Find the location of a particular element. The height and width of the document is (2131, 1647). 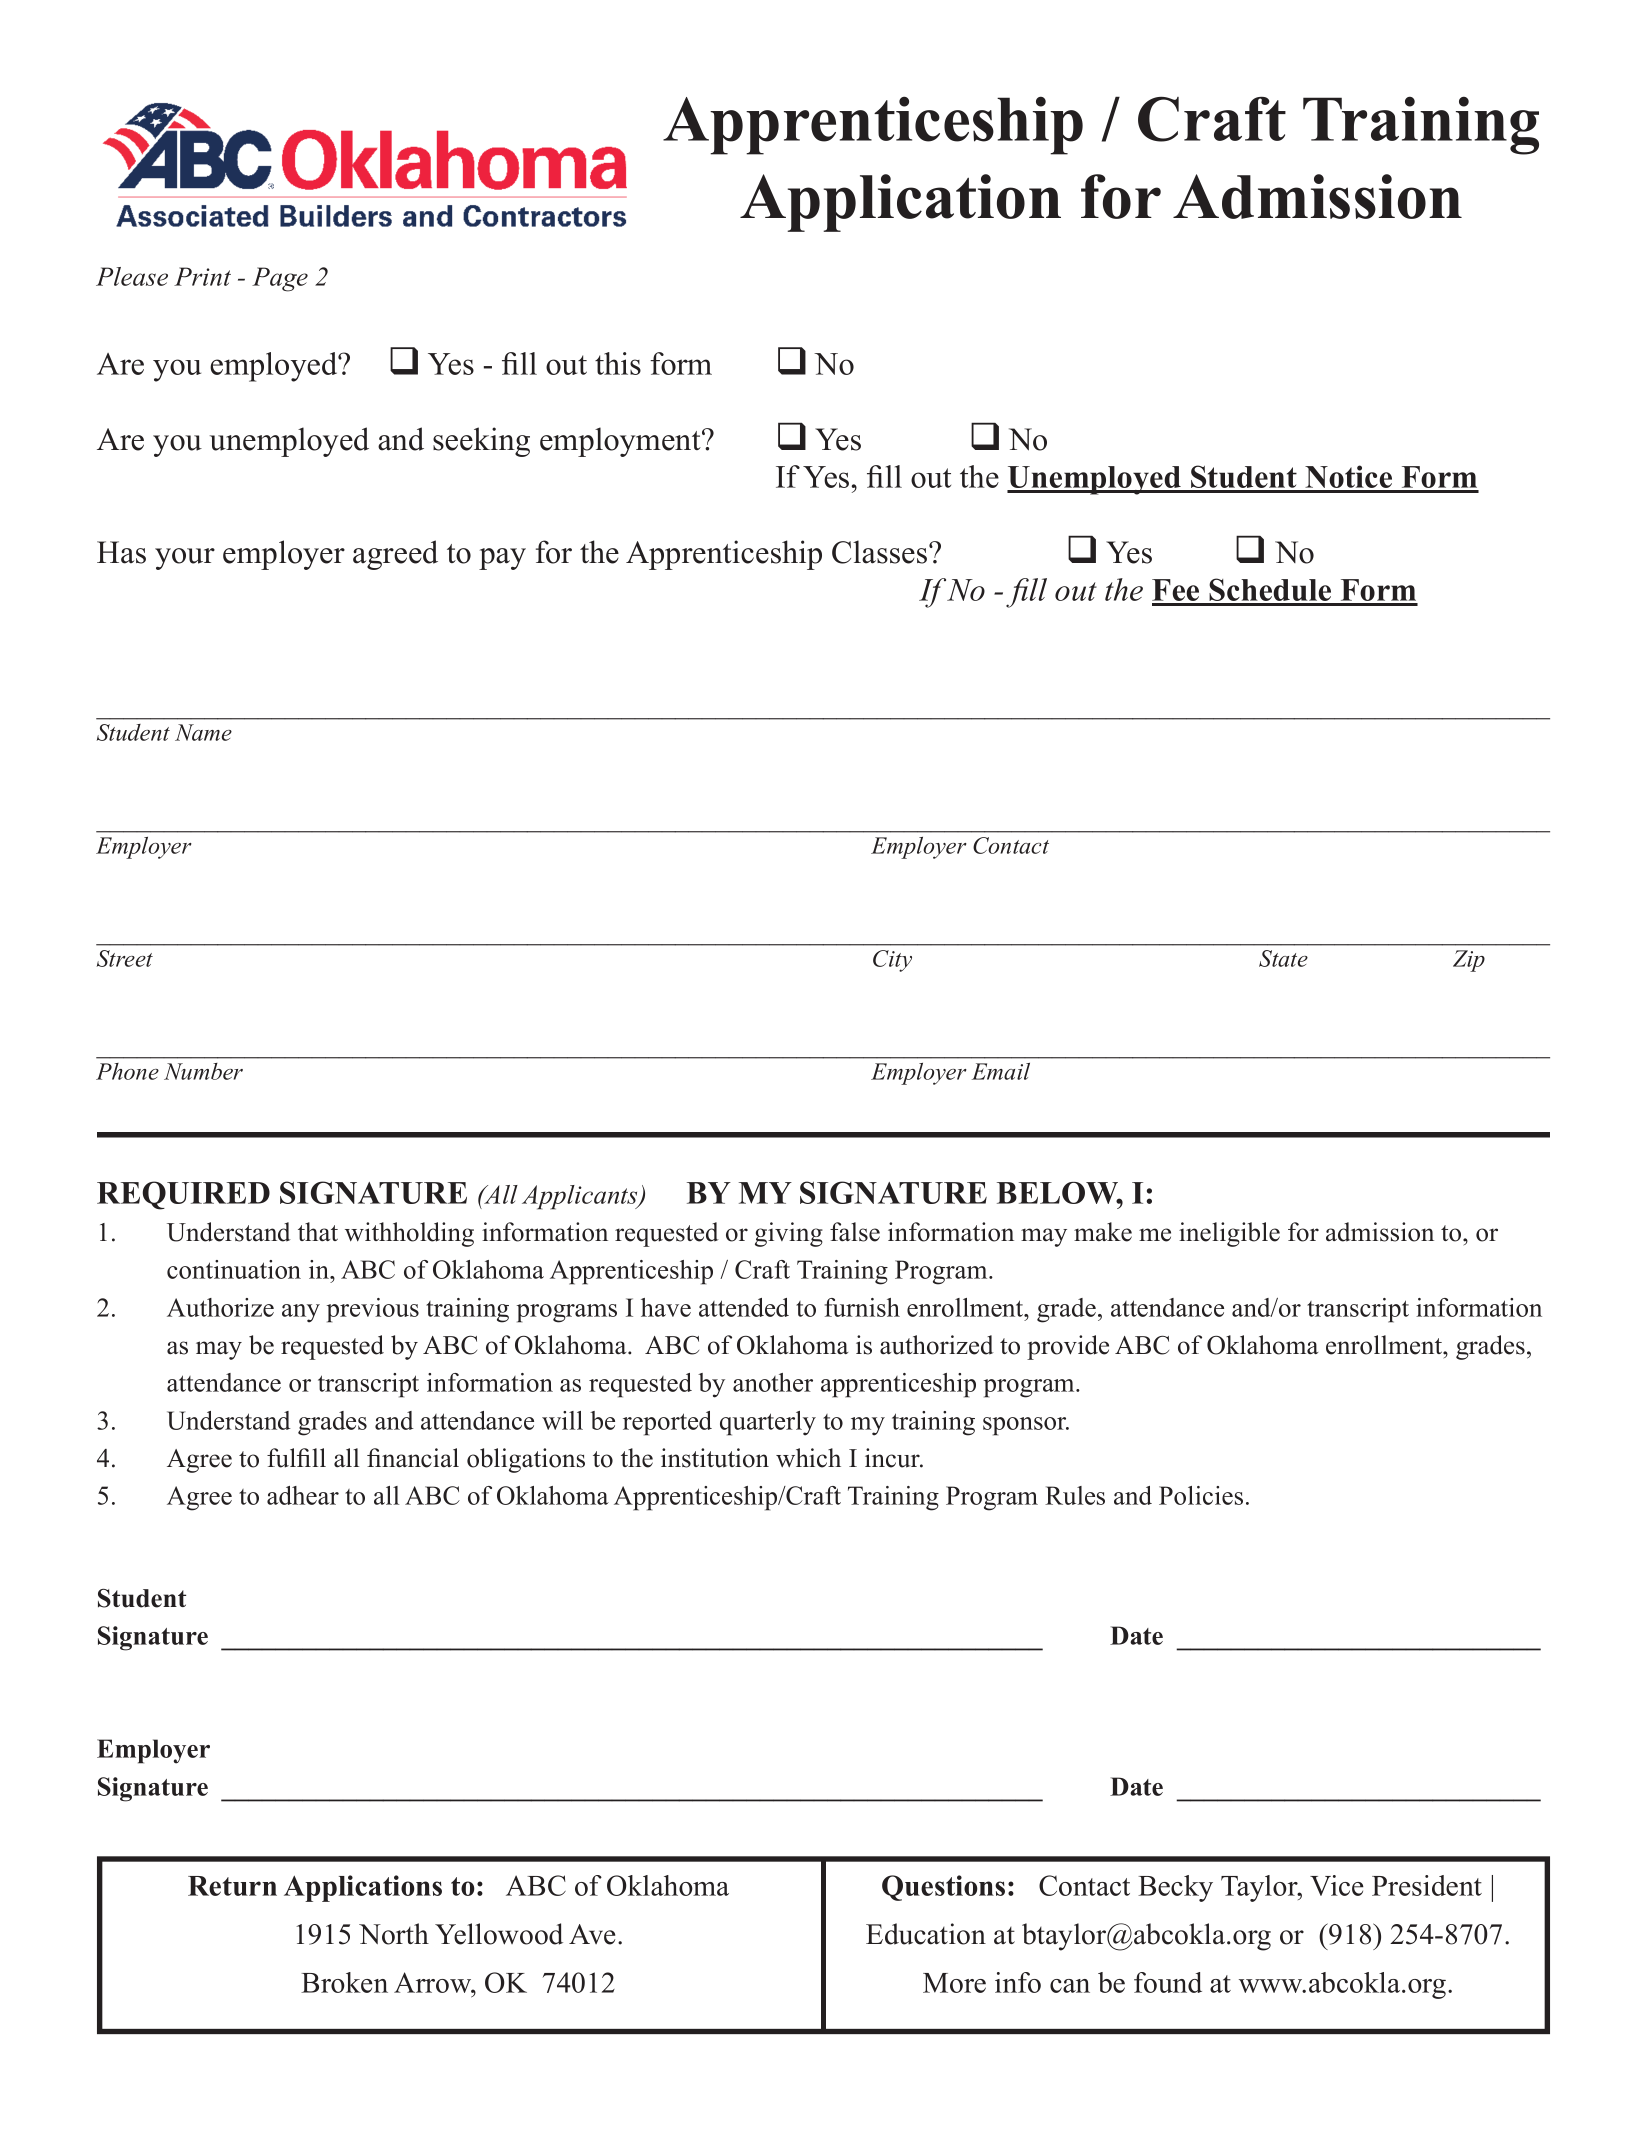

Policies is located at coordinates (1201, 1495).
